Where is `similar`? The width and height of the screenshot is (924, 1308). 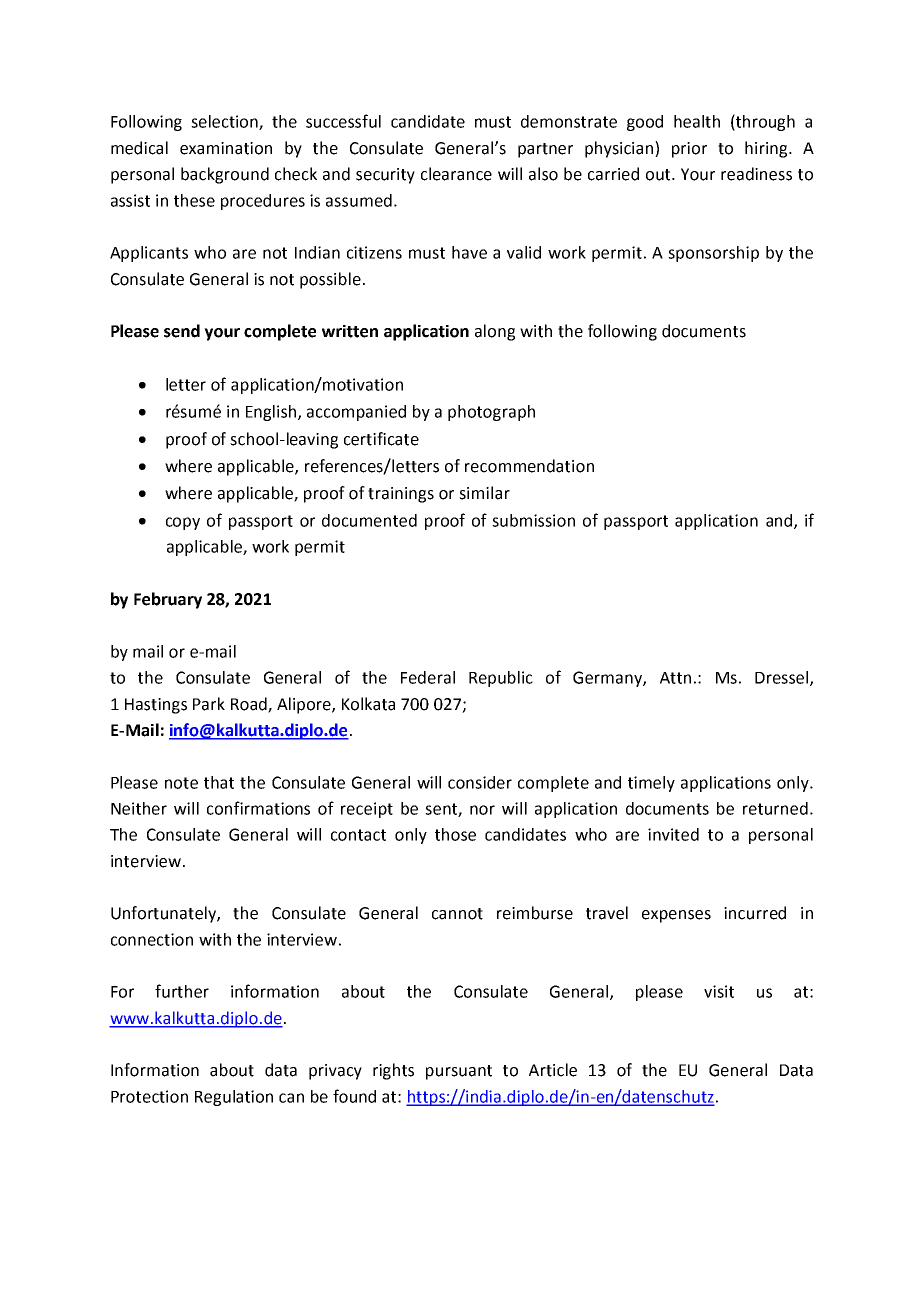
similar is located at coordinates (484, 493).
